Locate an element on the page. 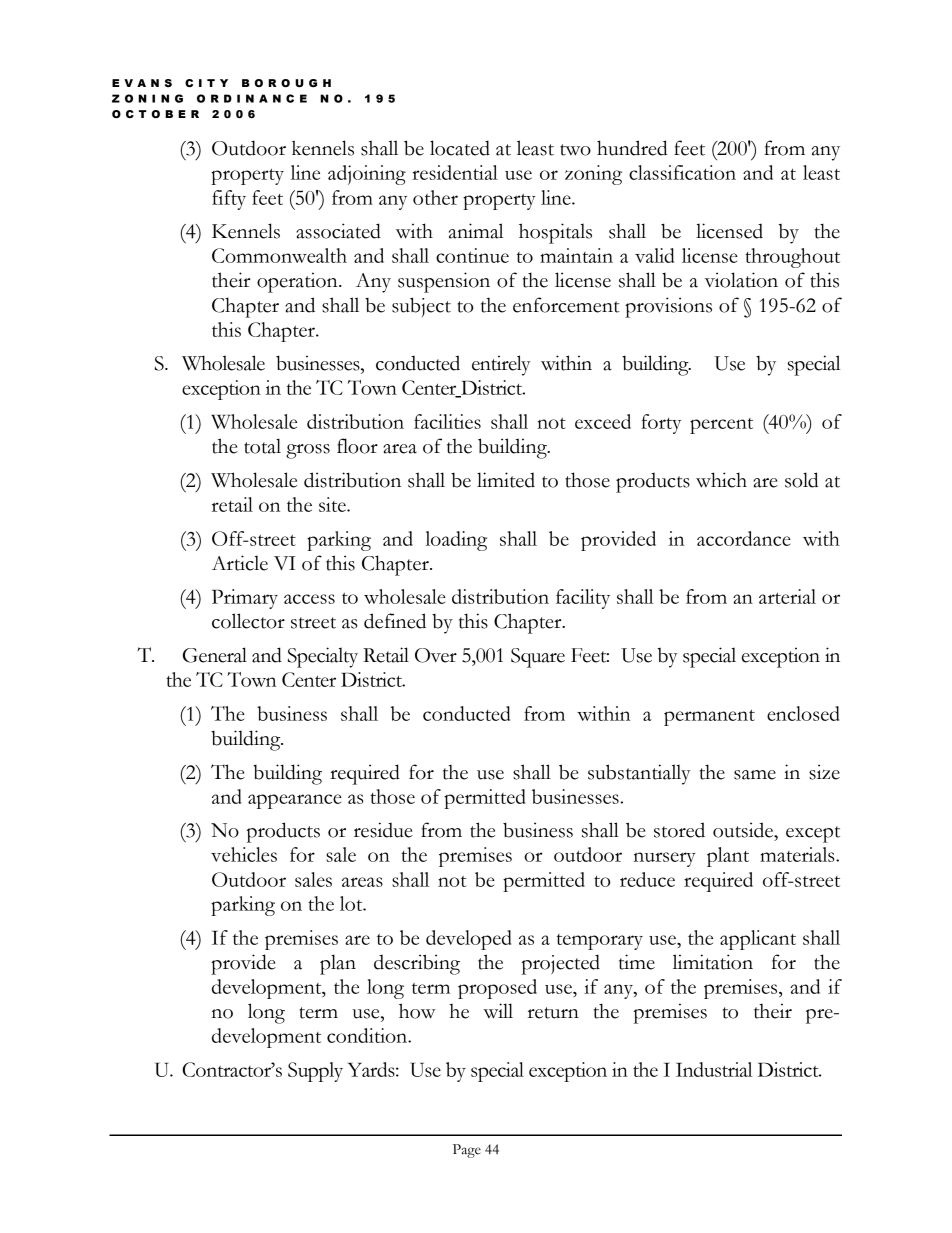 The image size is (952, 1233). total is located at coordinates (262, 446).
